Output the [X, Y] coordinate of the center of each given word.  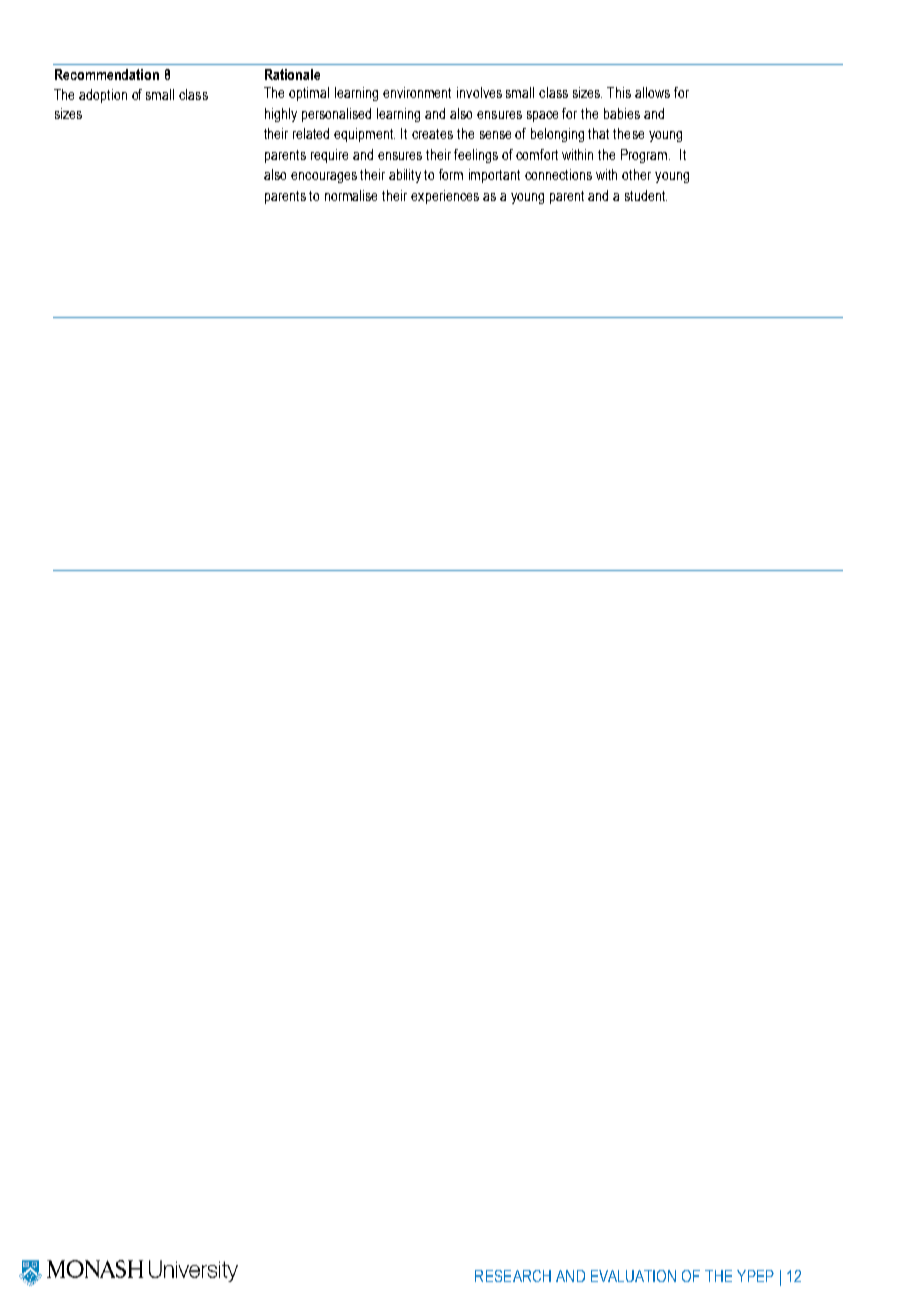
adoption [103, 96]
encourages [324, 177]
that [598, 133]
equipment [364, 135]
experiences [445, 197]
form [451, 174]
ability [405, 176]
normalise [351, 195]
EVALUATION [633, 1276]
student [646, 195]
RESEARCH [513, 1276]
